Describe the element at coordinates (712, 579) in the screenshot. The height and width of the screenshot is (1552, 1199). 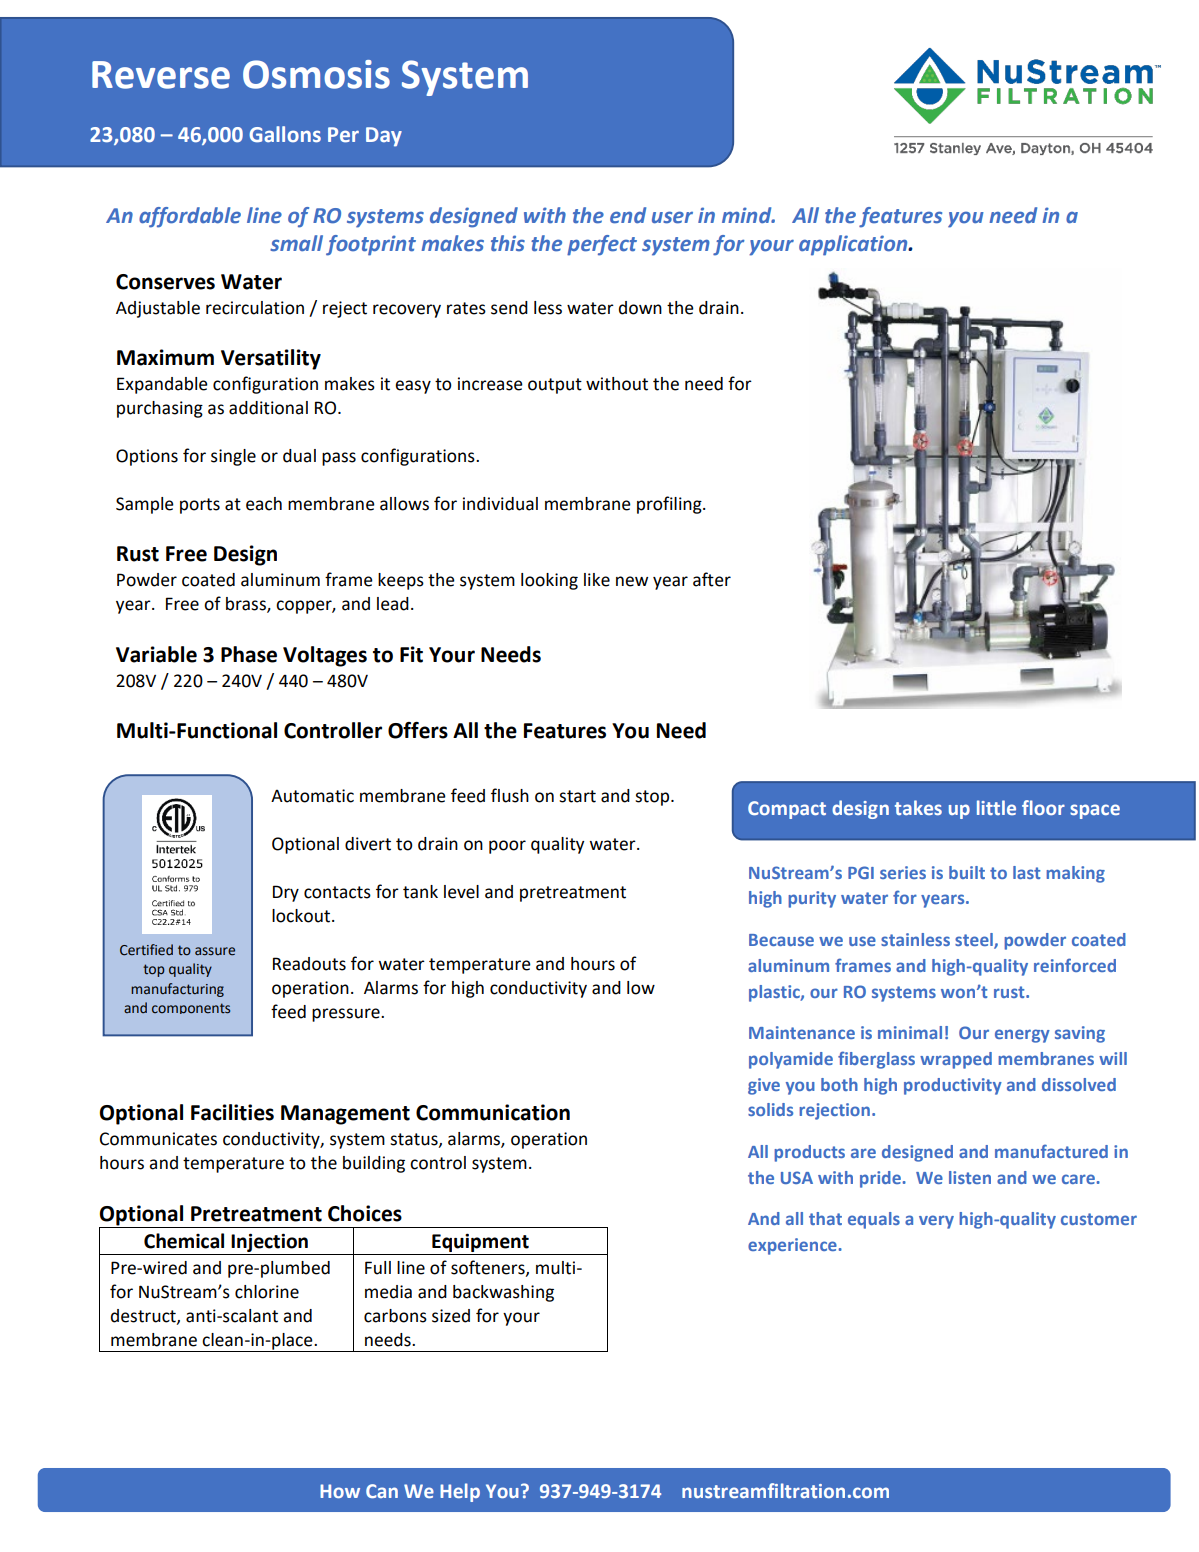
I see `after` at that location.
